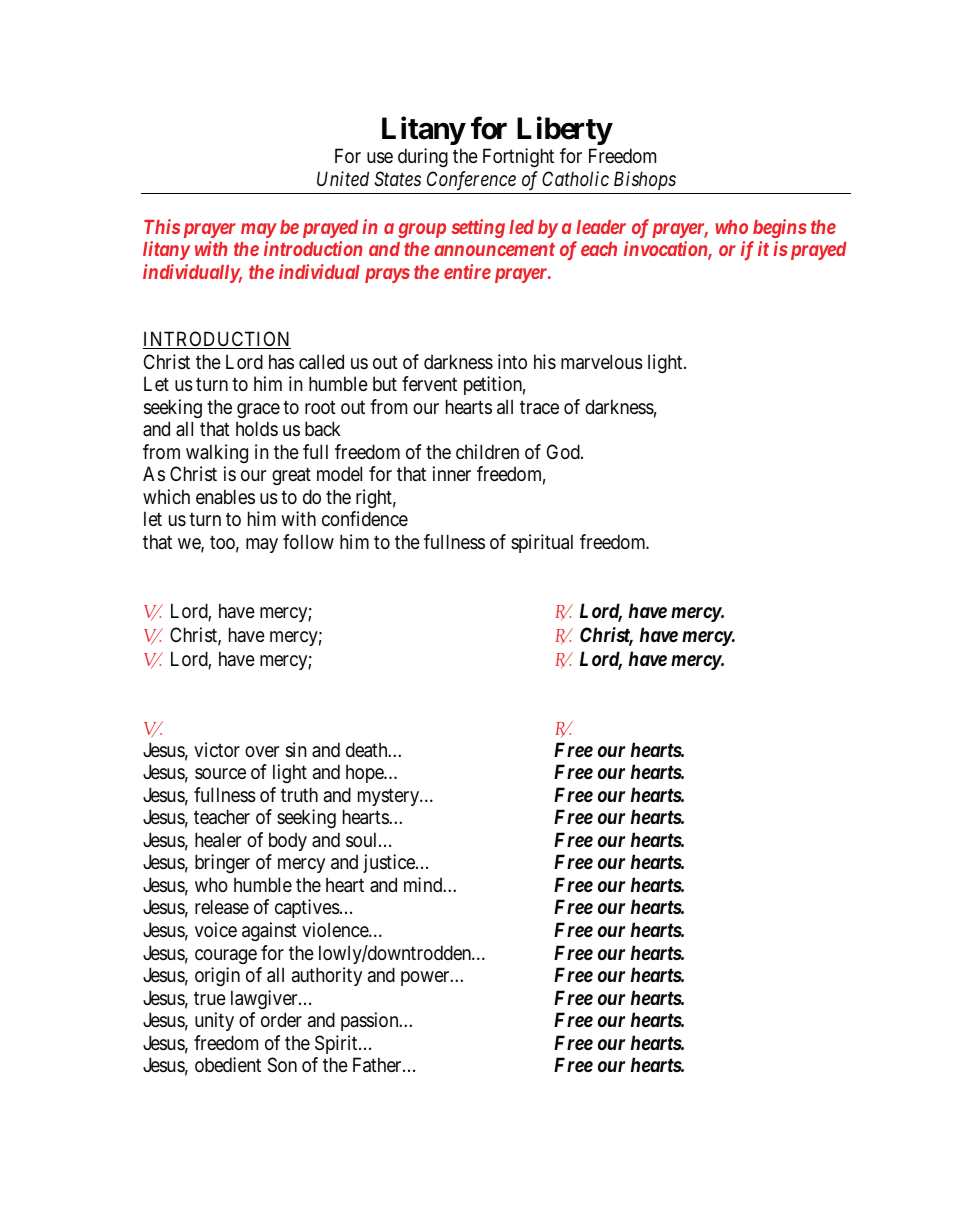  Describe the element at coordinates (780, 228) in the screenshot. I see `begins` at that location.
